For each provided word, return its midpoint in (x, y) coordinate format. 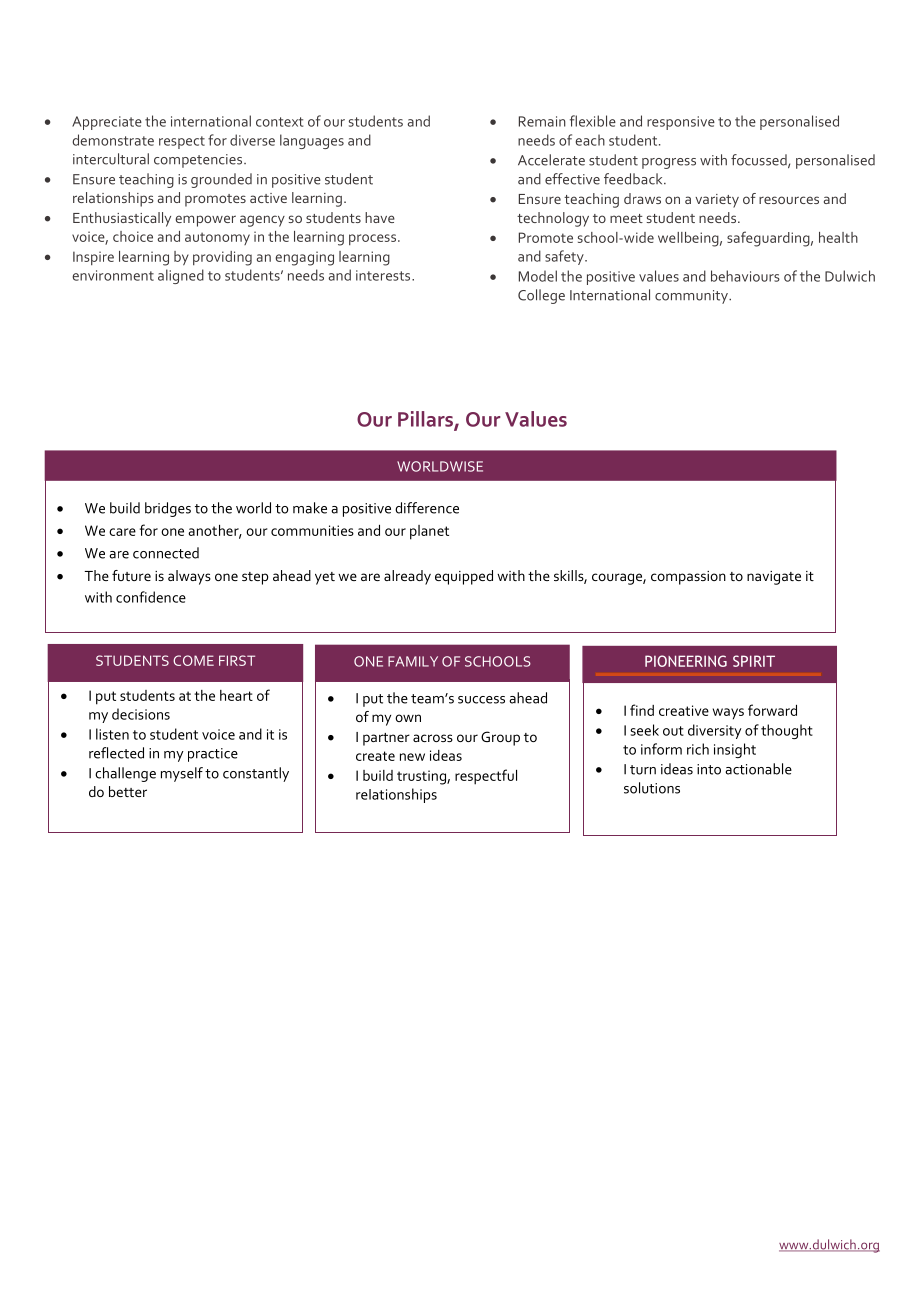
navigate (774, 578)
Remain (542, 121)
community (692, 297)
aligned (181, 276)
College (541, 296)
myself (182, 774)
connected (166, 553)
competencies (198, 161)
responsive (681, 123)
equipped (464, 577)
